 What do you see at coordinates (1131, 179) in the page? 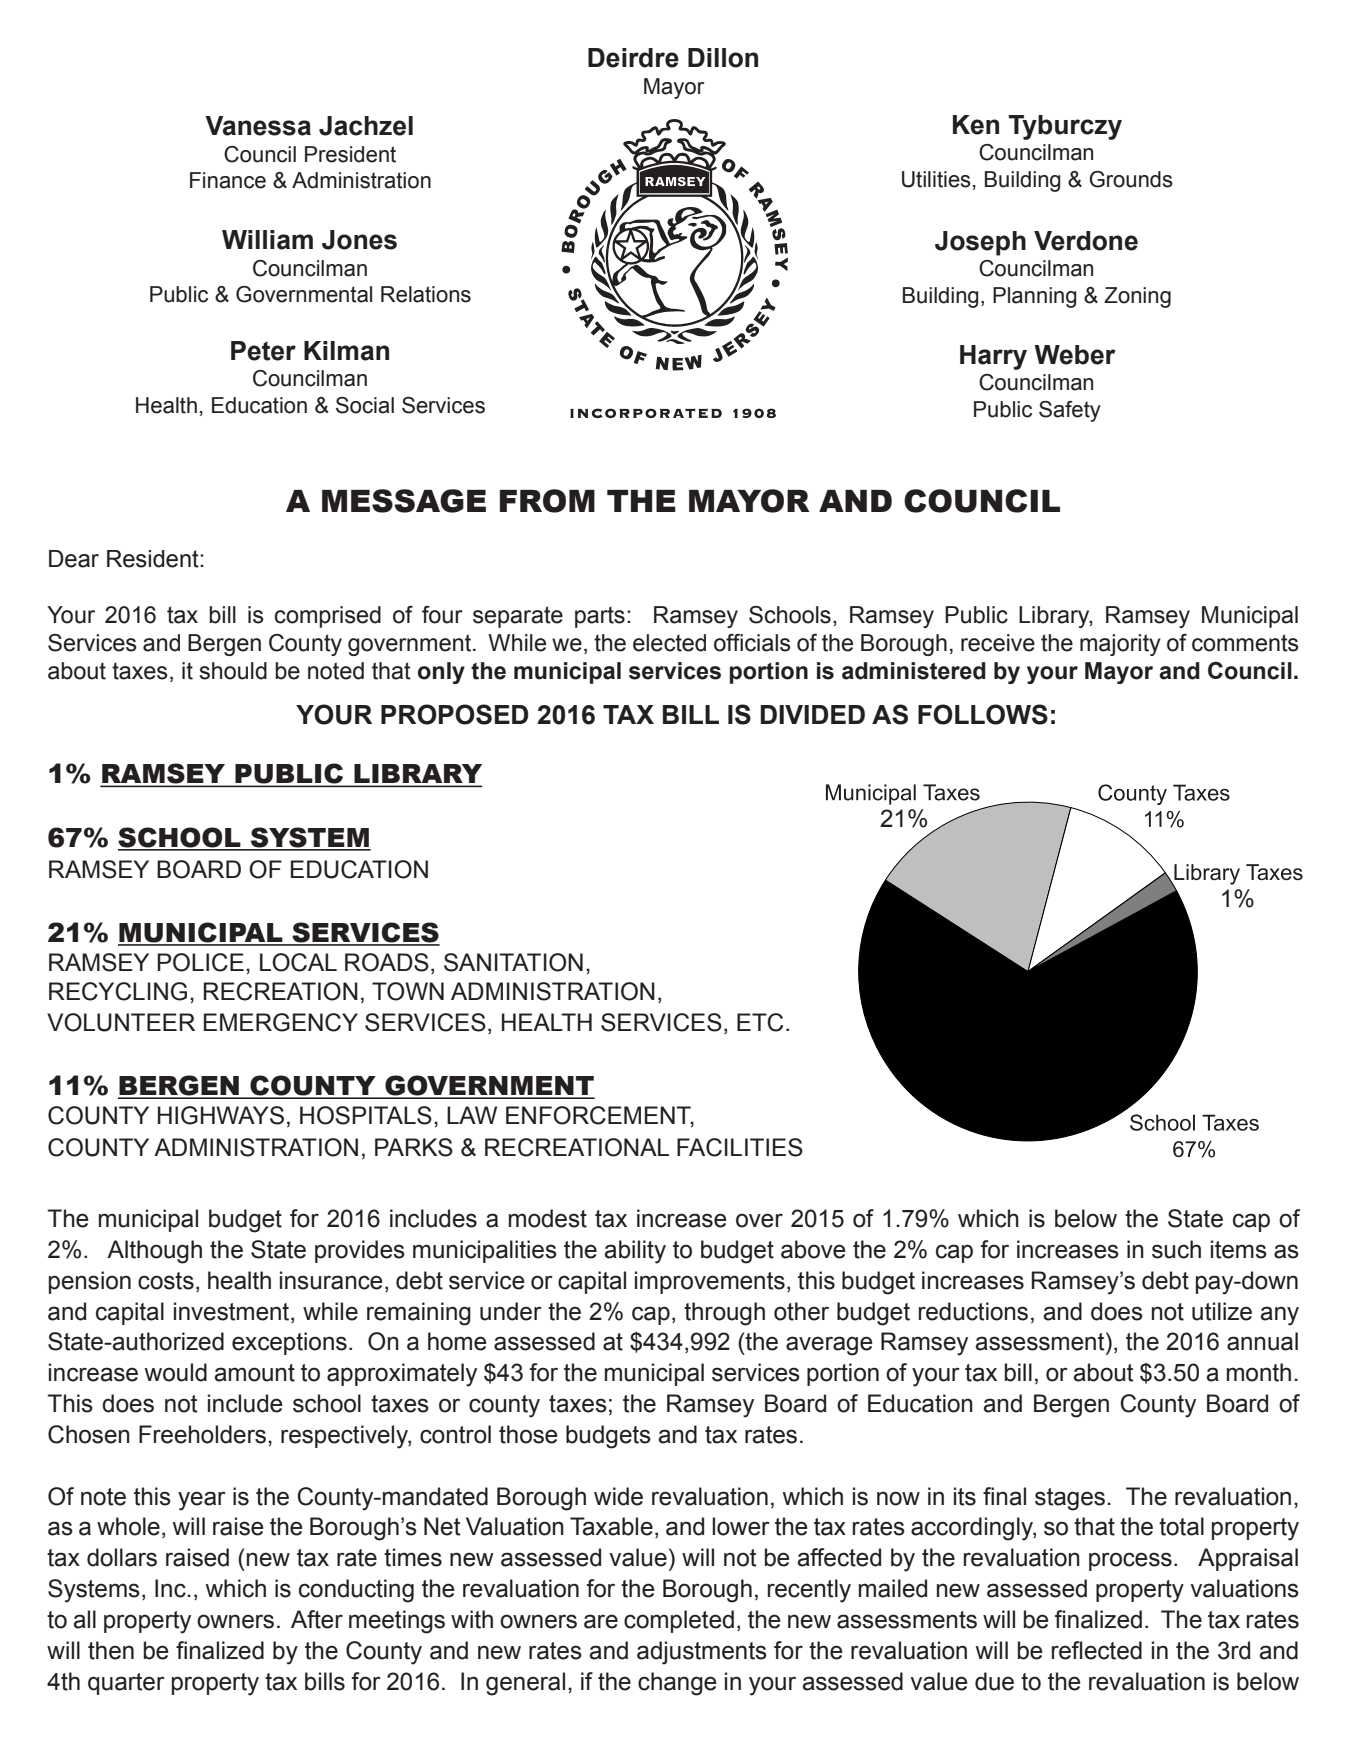
I see `Grounds` at bounding box center [1131, 179].
